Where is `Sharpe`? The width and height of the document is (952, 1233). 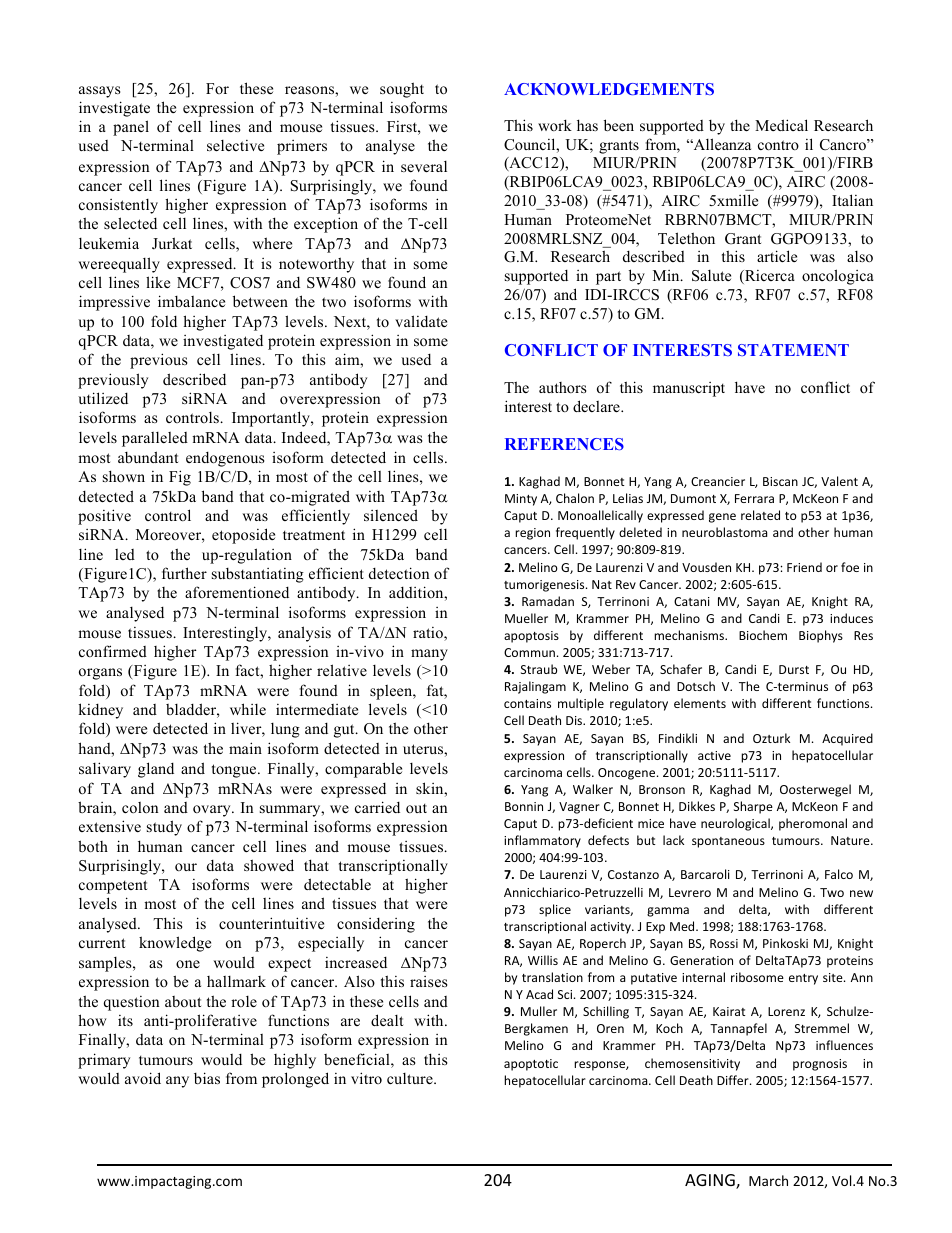 Sharpe is located at coordinates (753, 807).
